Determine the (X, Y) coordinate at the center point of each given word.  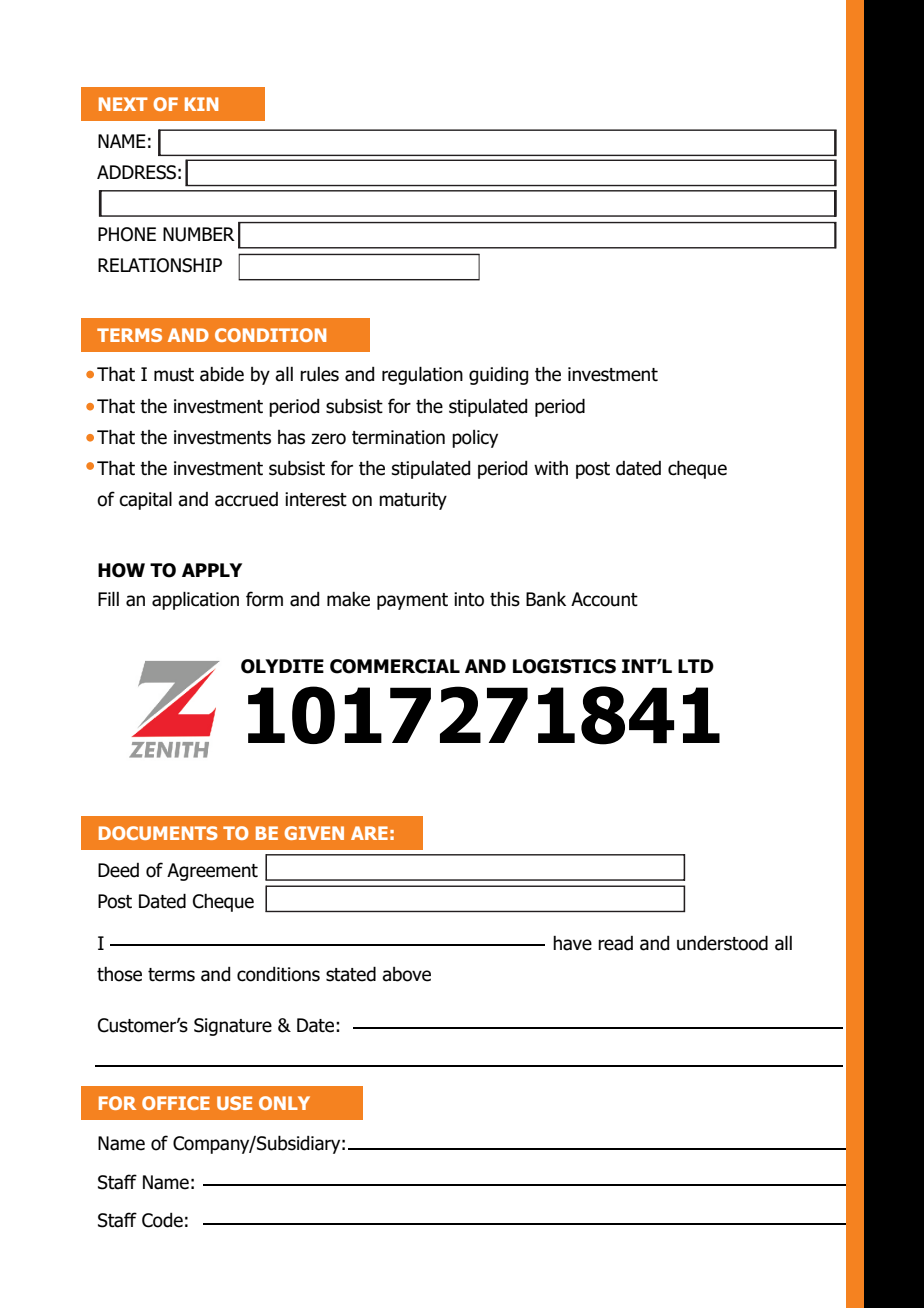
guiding (498, 376)
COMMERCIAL (395, 666)
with (551, 468)
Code (162, 1220)
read (615, 943)
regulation (422, 375)
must (174, 375)
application (195, 600)
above (406, 974)
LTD (696, 666)
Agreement (212, 872)
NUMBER (199, 234)
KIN (201, 104)
